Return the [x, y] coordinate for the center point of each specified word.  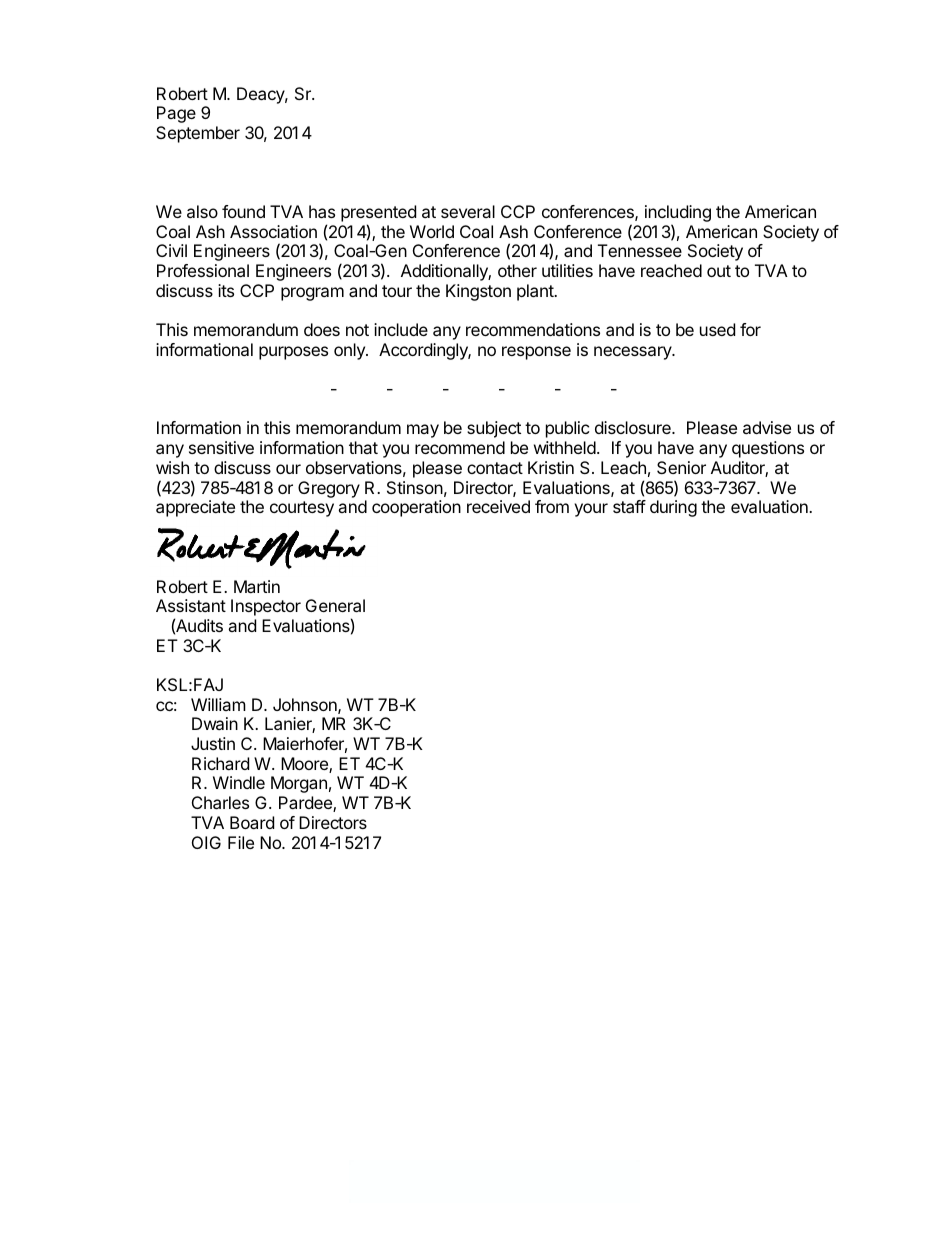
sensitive [221, 447]
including [678, 213]
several [468, 211]
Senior [681, 467]
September [198, 134]
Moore [305, 765]
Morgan [299, 784]
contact [495, 468]
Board [252, 822]
